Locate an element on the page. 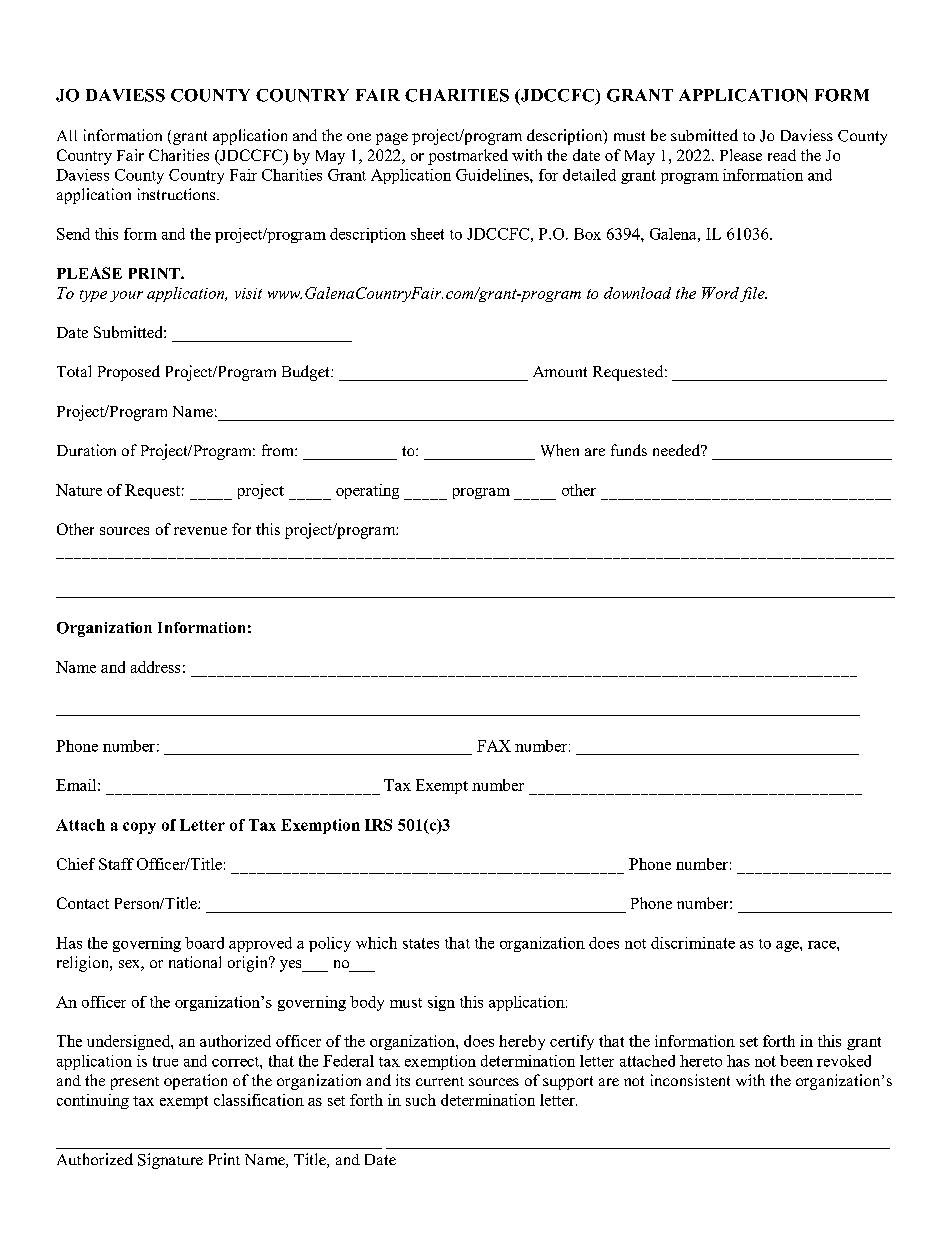  Duration is located at coordinates (86, 450).
